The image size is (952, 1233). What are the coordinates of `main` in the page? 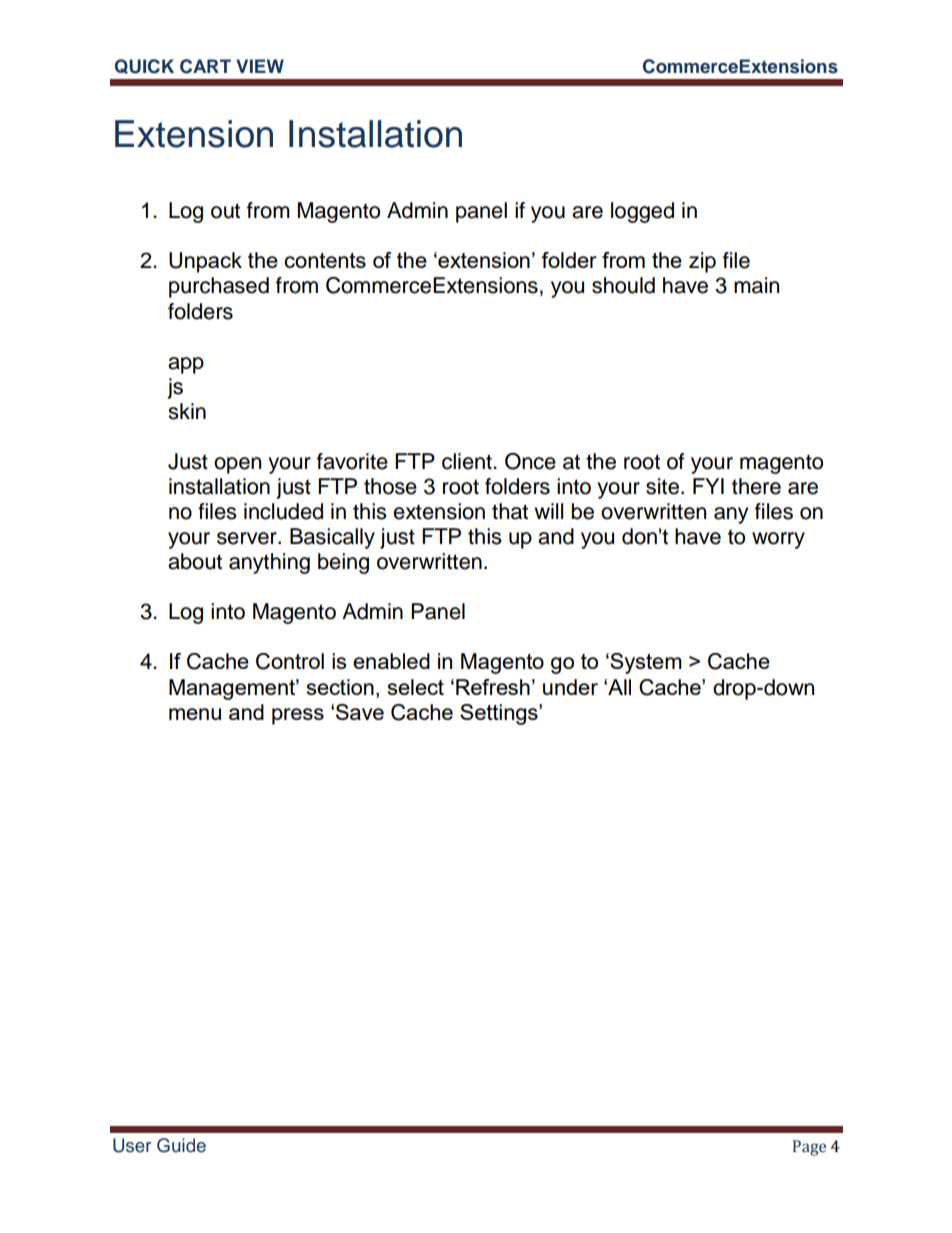 It's located at (756, 285).
